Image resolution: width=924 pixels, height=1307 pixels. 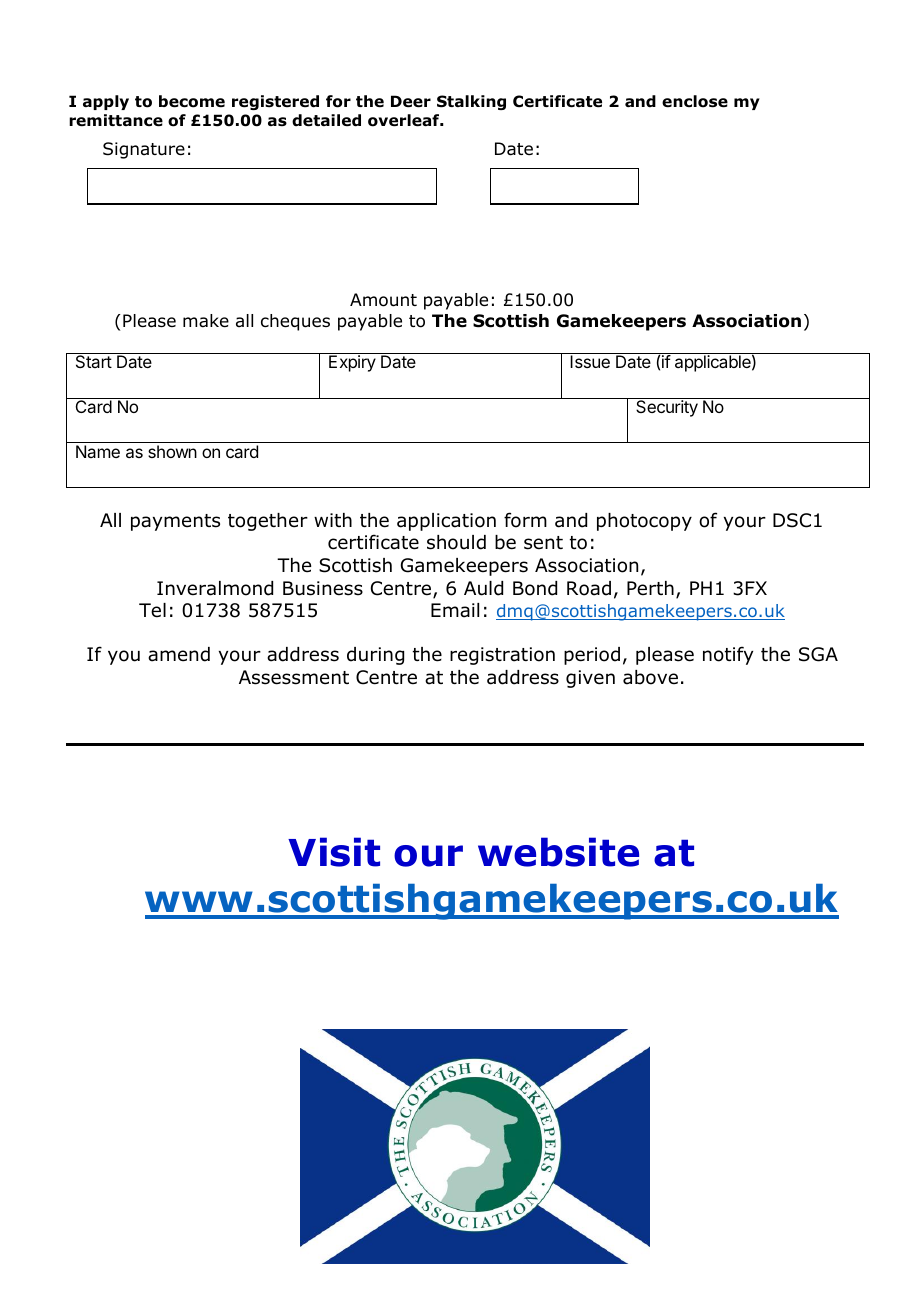 What do you see at coordinates (667, 408) in the document?
I see `Security` at bounding box center [667, 408].
